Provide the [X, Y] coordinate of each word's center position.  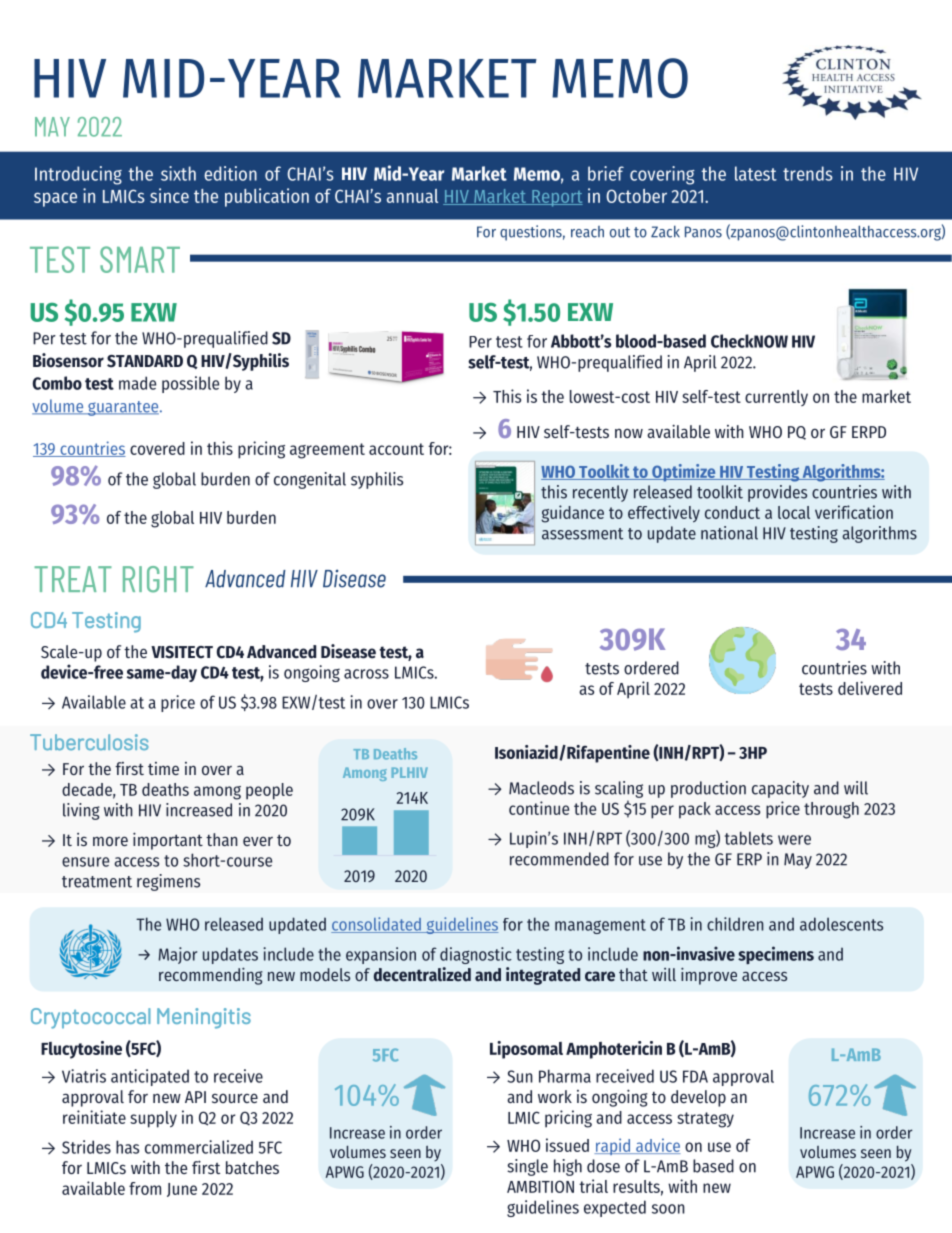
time [163, 768]
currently [776, 398]
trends [808, 173]
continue [539, 808]
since [169, 195]
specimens [776, 955]
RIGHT [158, 579]
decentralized [422, 974]
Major [177, 955]
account [396, 449]
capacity [780, 789]
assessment [582, 534]
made [137, 383]
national [729, 533]
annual [412, 196]
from [145, 1188]
